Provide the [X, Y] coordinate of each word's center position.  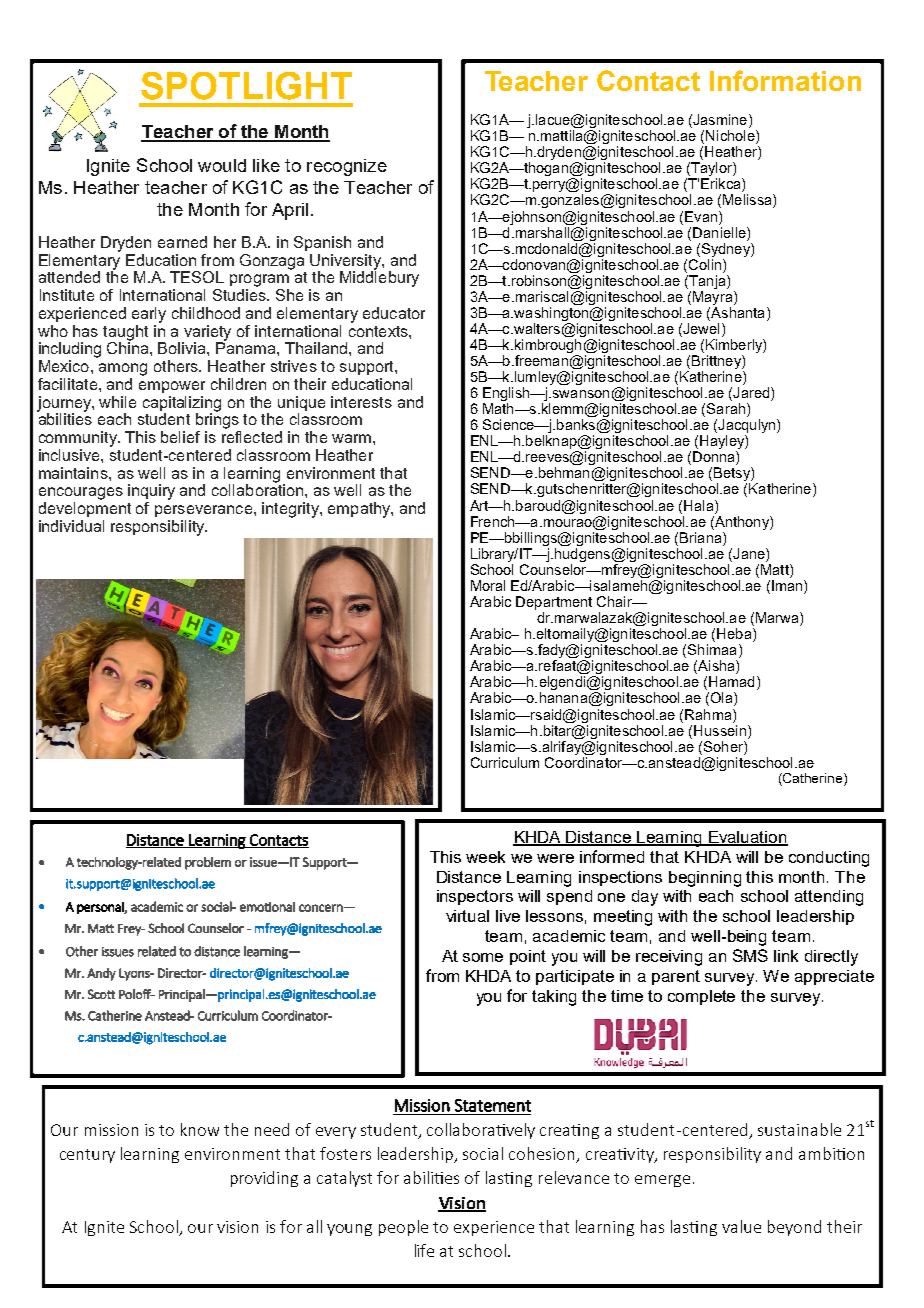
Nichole [731, 137]
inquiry [151, 492]
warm [351, 438]
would [222, 165]
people [403, 1228]
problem [208, 863]
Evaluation [747, 838]
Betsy [733, 475]
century [87, 1156]
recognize [347, 167]
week [485, 857]
